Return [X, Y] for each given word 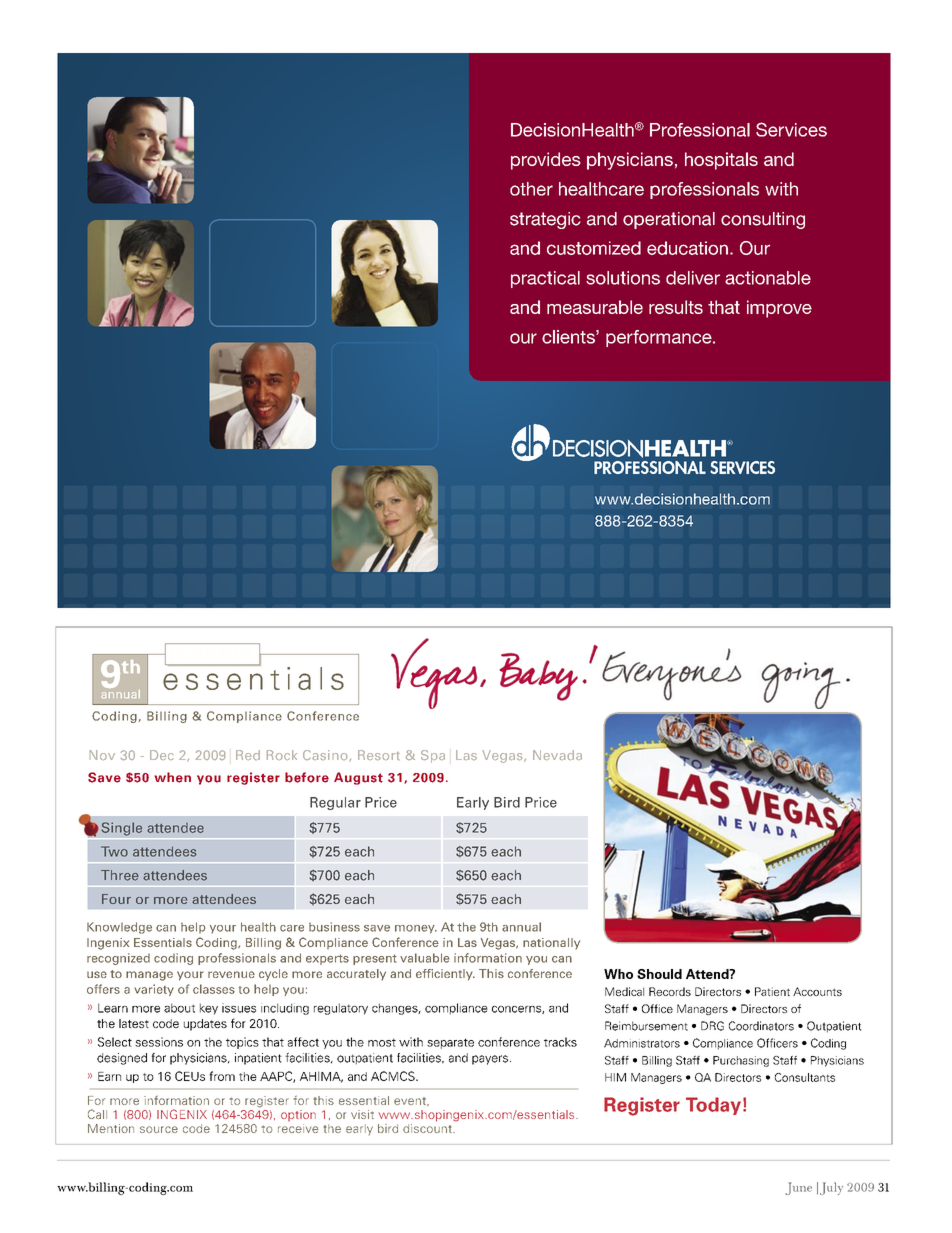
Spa [433, 756]
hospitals [721, 161]
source [159, 1129]
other [531, 189]
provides [546, 161]
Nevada [557, 755]
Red [248, 755]
